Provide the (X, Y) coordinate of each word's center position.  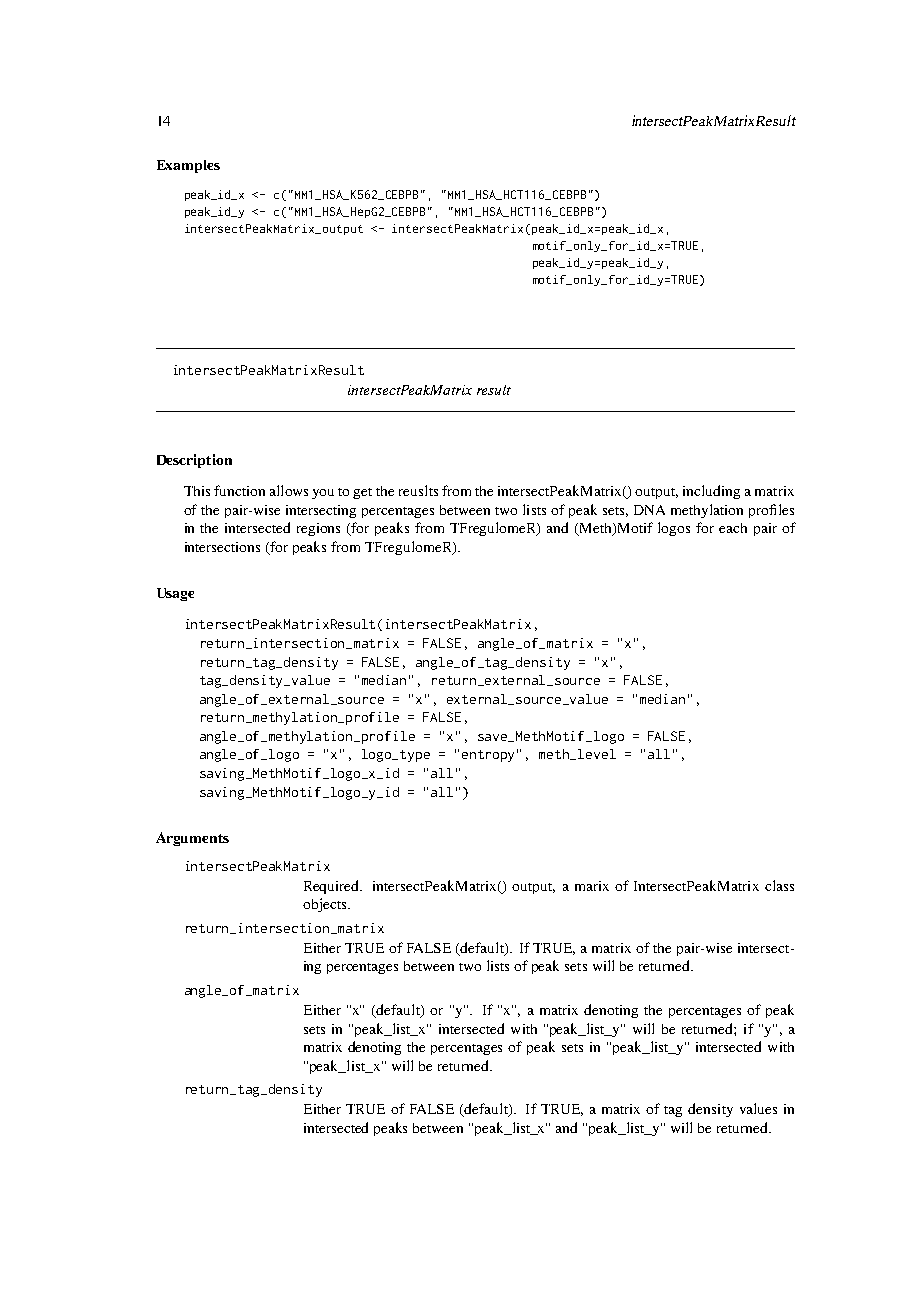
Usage (175, 594)
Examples (188, 166)
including (711, 492)
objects (326, 905)
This (197, 491)
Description (194, 461)
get (362, 493)
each (733, 528)
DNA (649, 510)
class (779, 885)
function (239, 490)
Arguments (192, 839)
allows (289, 490)
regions (318, 529)
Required (333, 887)
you (323, 494)
